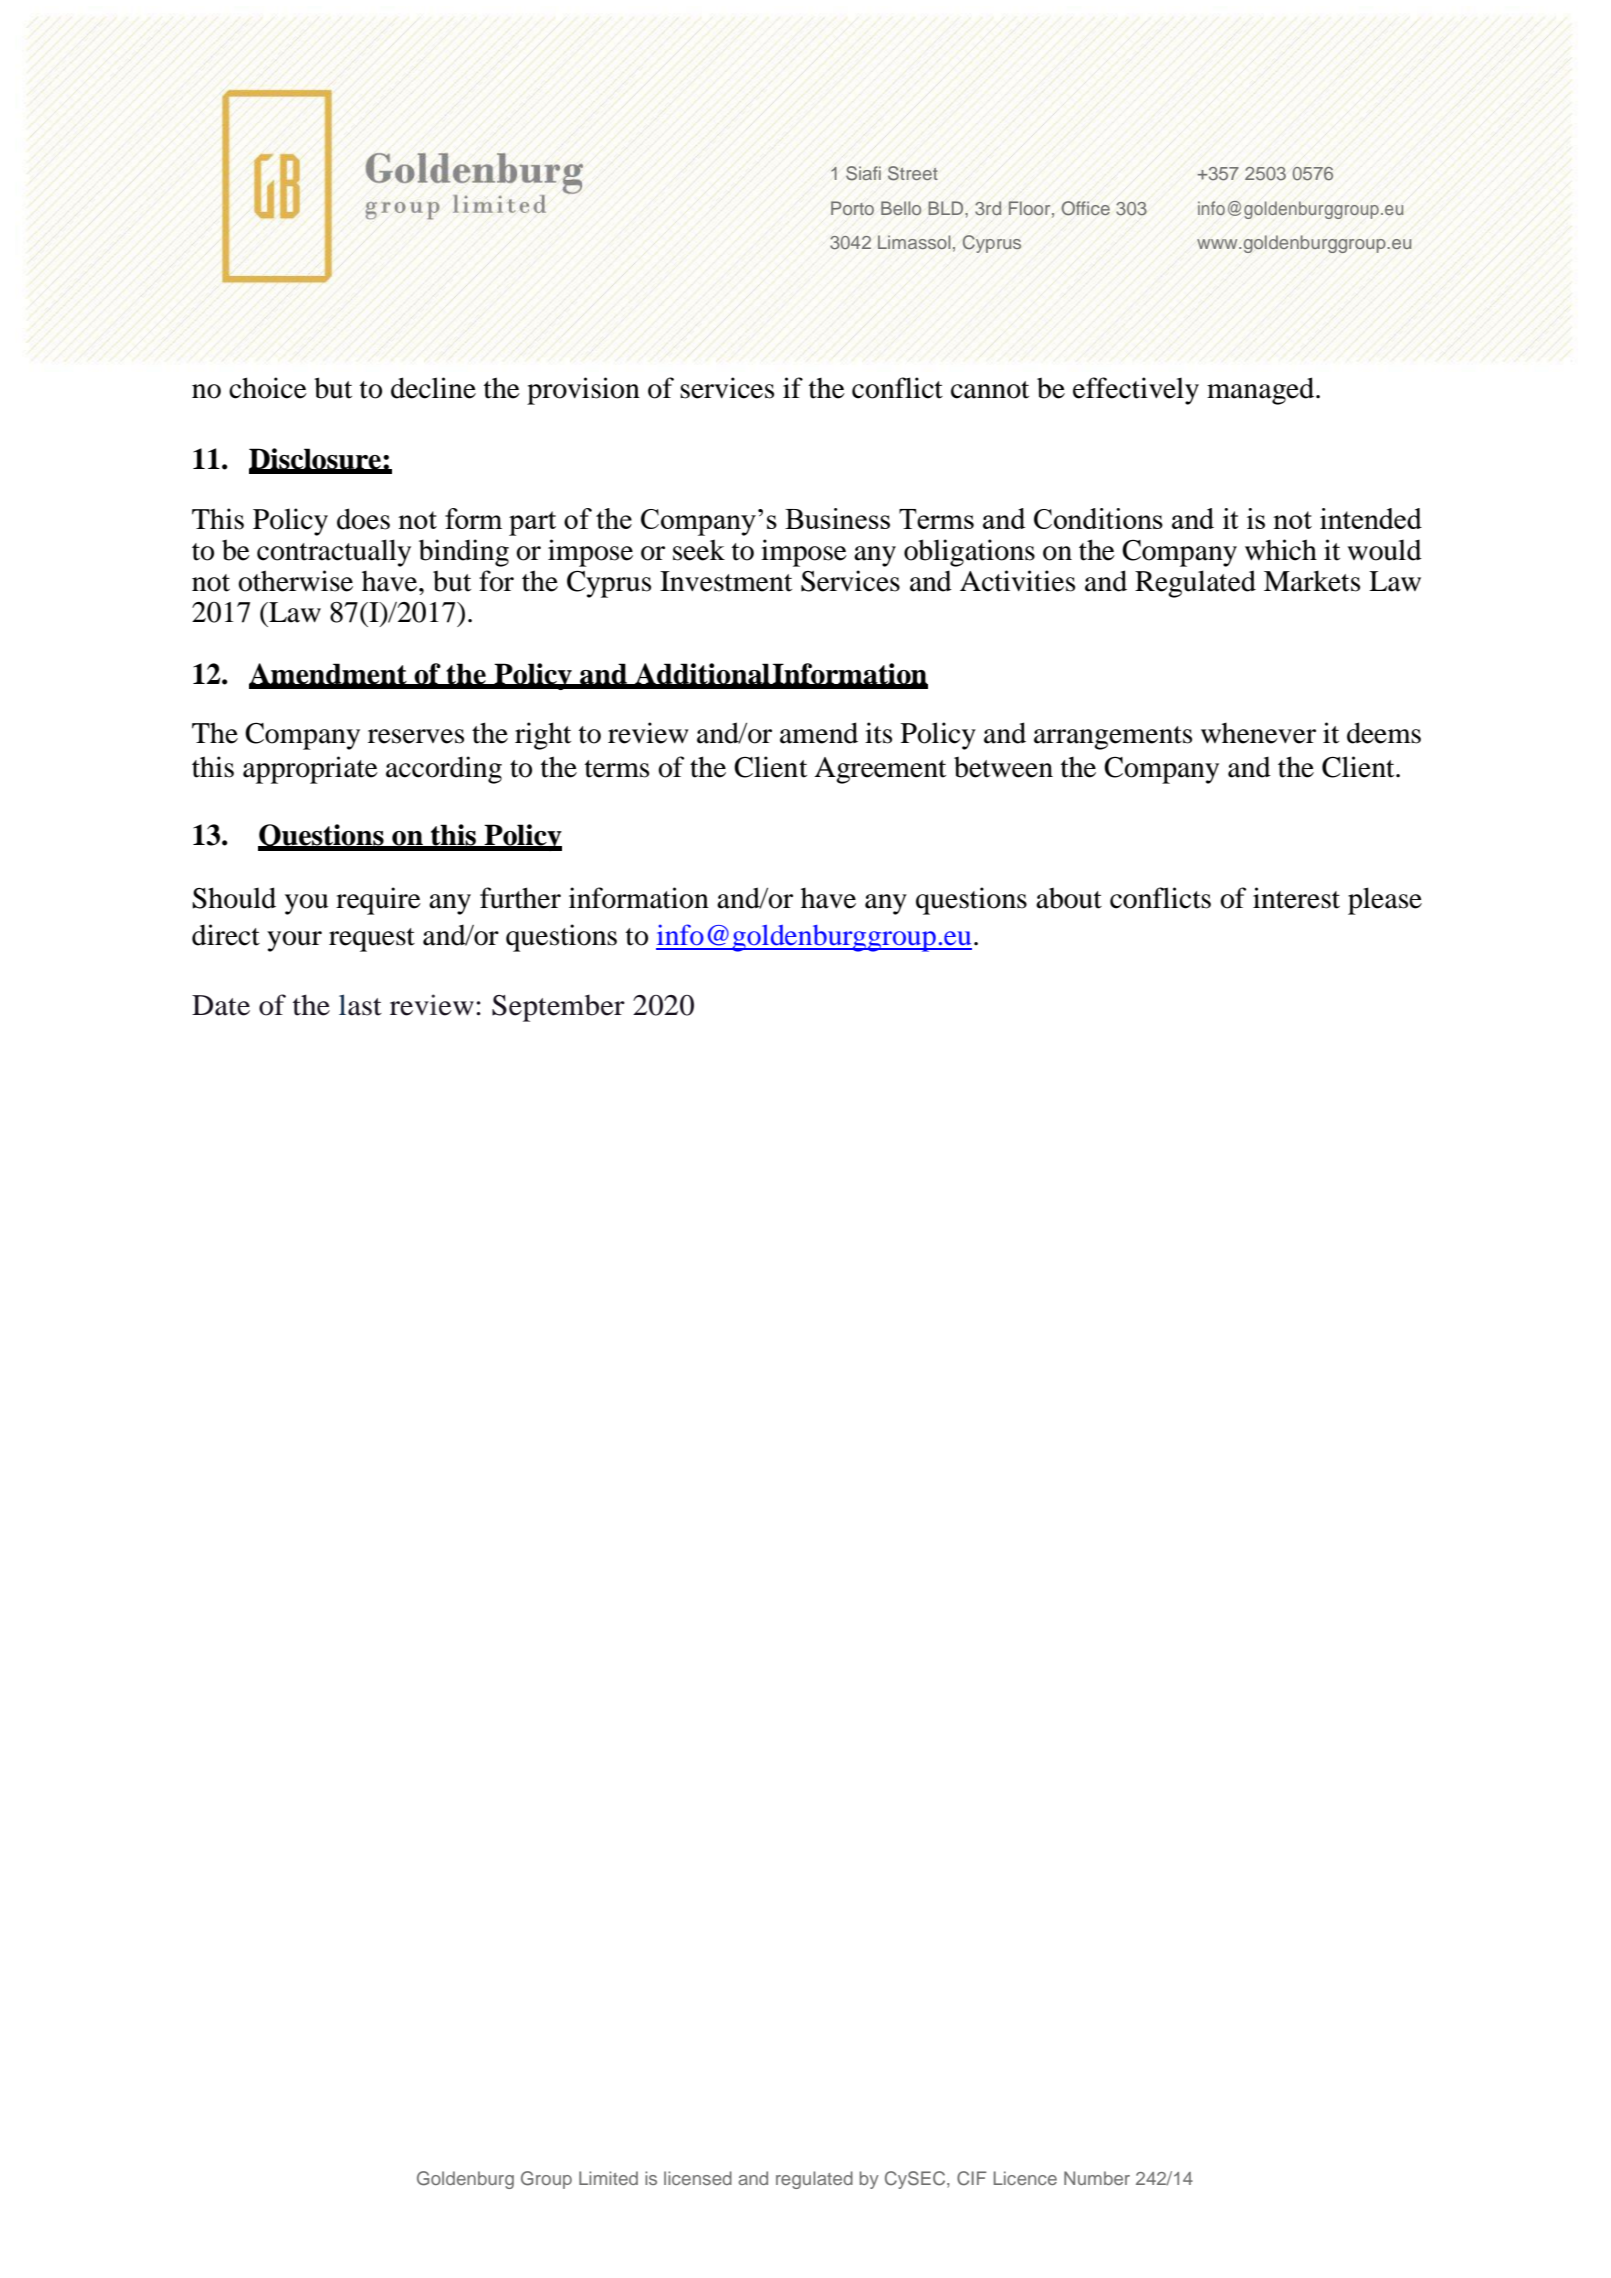 This screenshot has width=1611, height=2278. I want to click on September, so click(558, 1008).
